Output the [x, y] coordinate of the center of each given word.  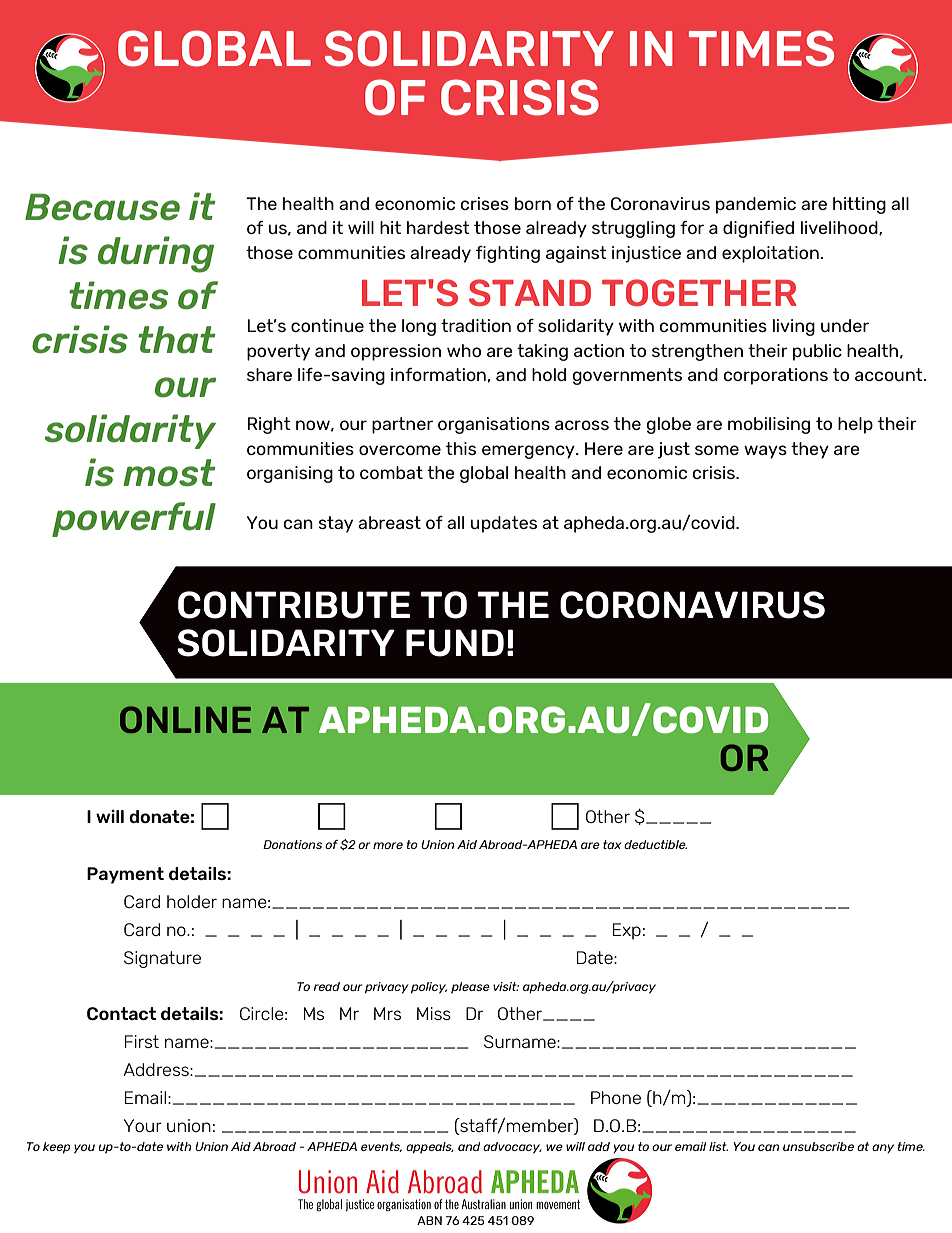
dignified [758, 229]
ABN [429, 1220]
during [156, 254]
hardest [438, 227]
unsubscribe [818, 1146]
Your [143, 1125]
